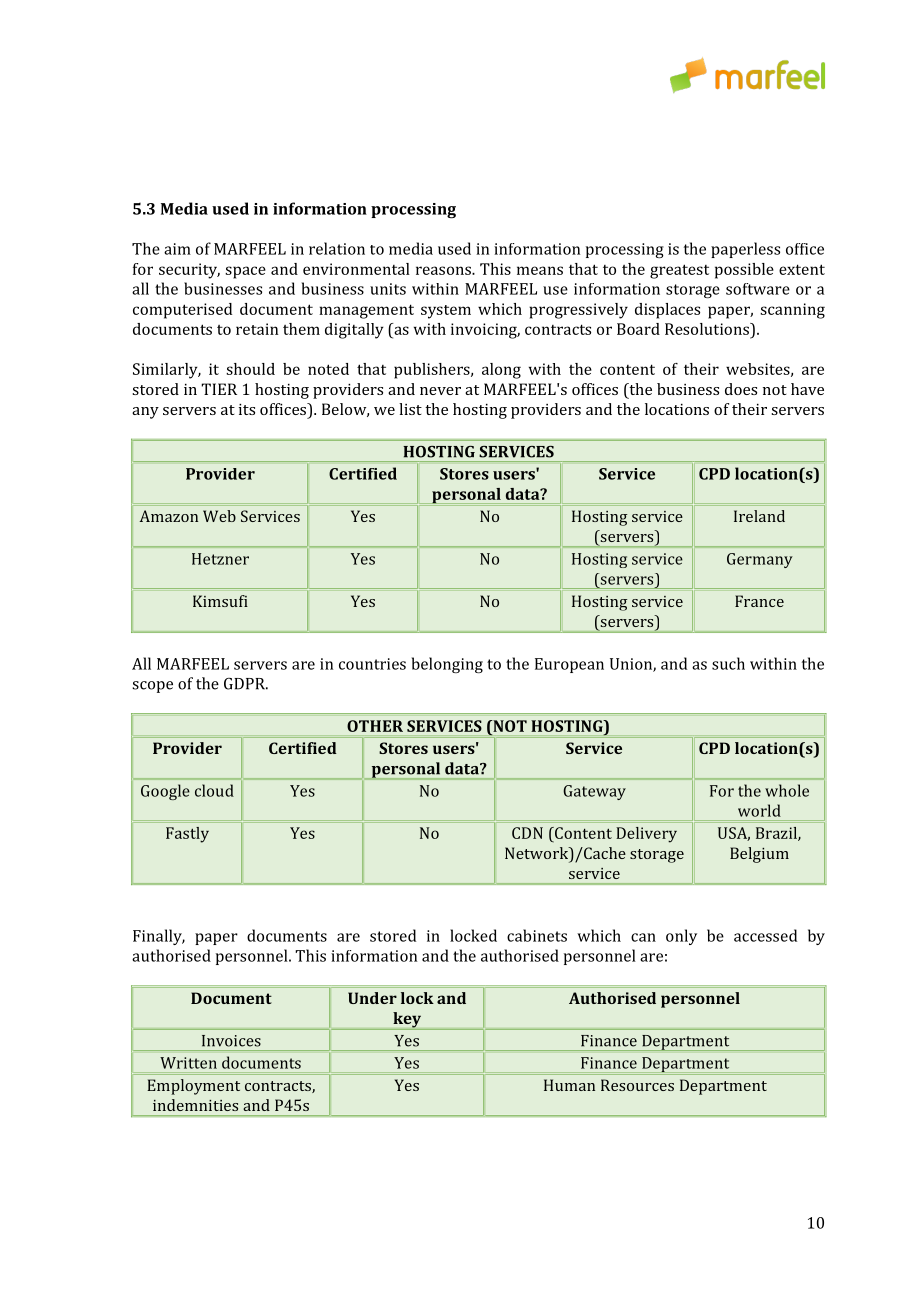 The image size is (924, 1308). Describe the element at coordinates (246, 684) in the page. I see `GDPR` at that location.
